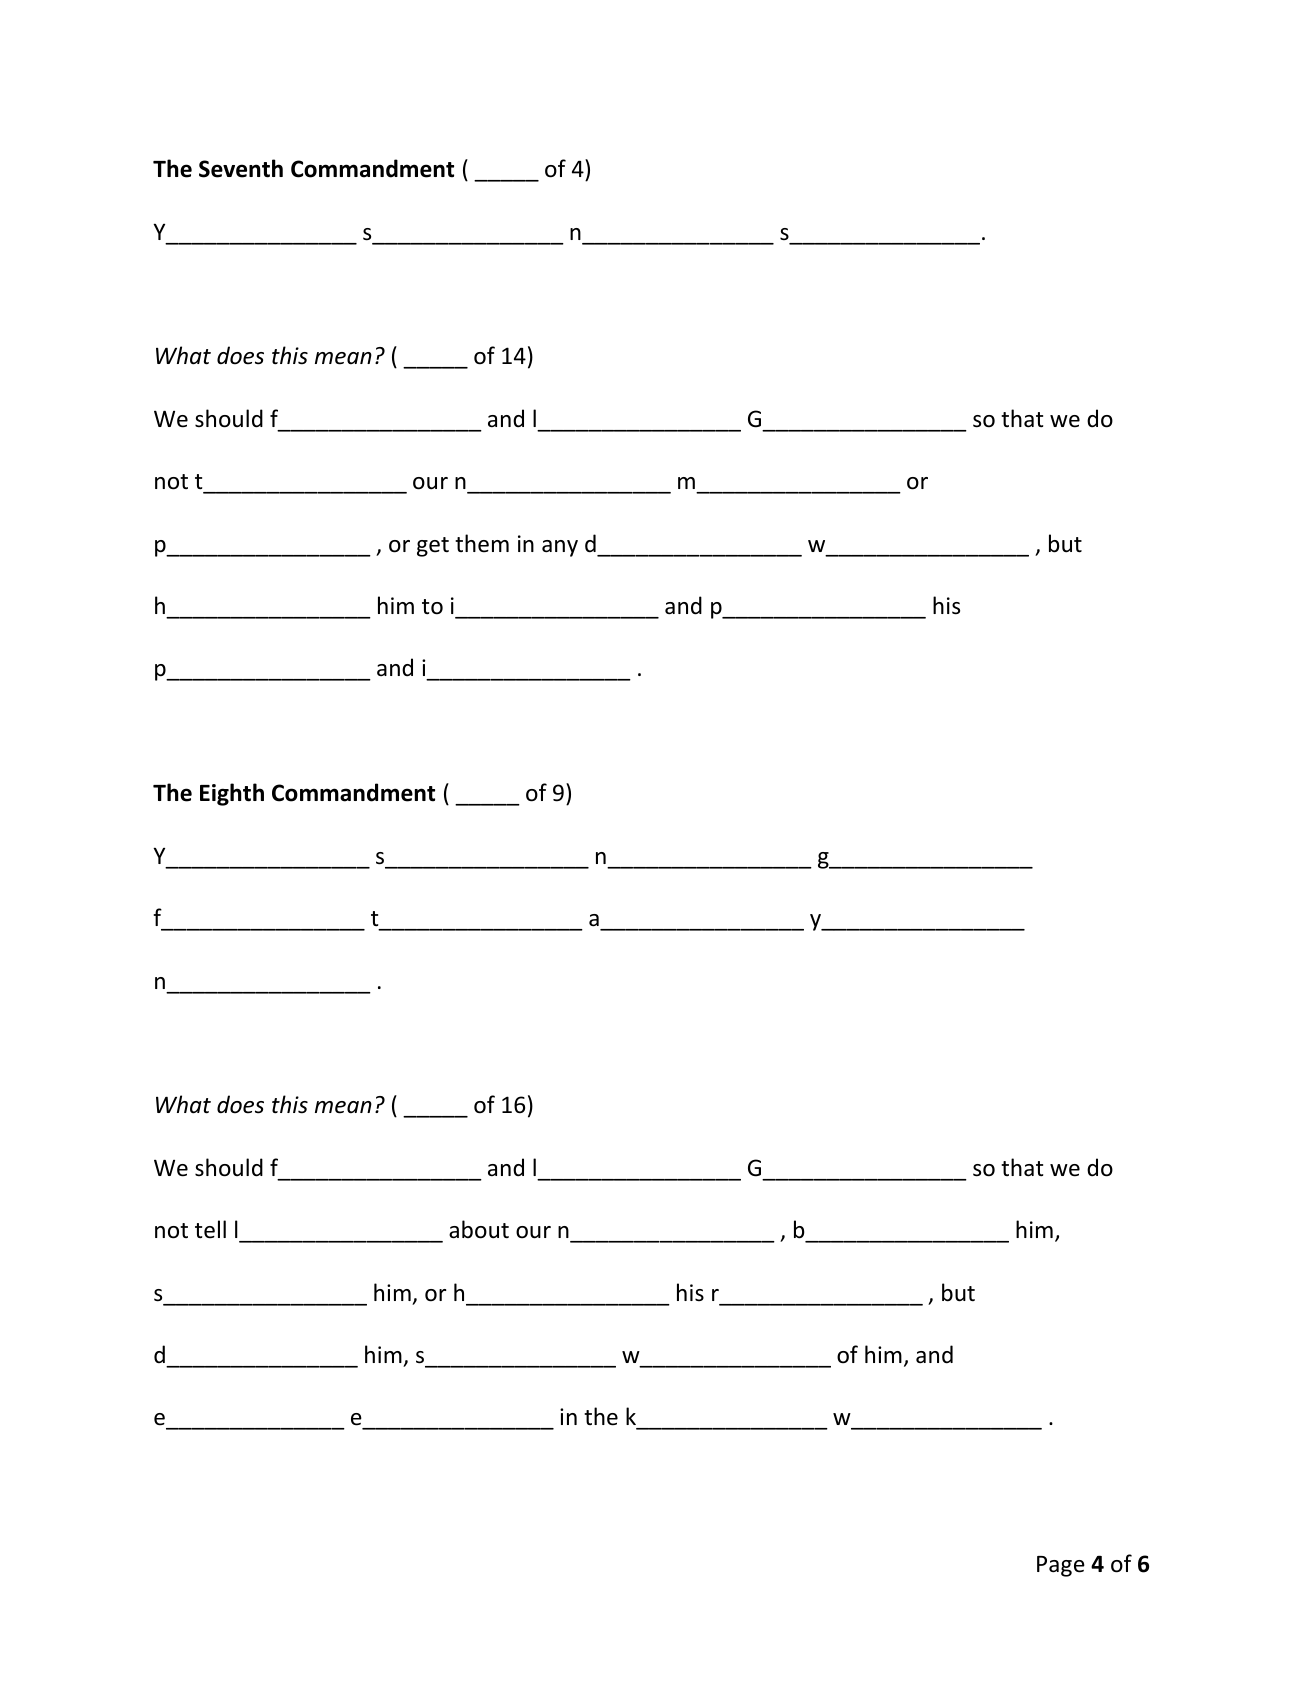 This screenshot has height=1687, width=1303. I want to click on Seventh, so click(241, 168).
